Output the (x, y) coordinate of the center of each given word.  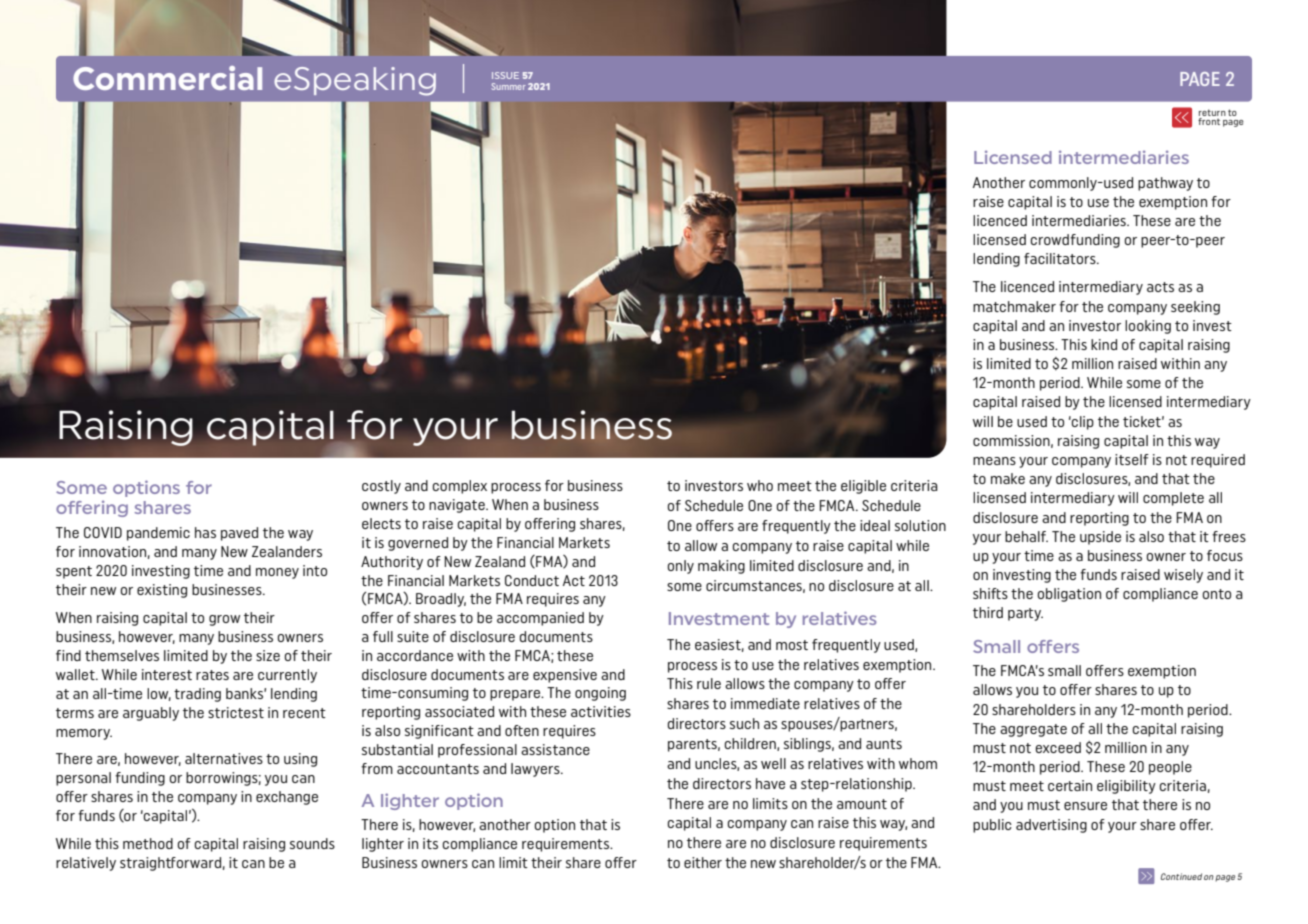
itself (1132, 459)
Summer (508, 86)
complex (460, 487)
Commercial (167, 78)
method (148, 843)
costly (381, 487)
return (1212, 112)
